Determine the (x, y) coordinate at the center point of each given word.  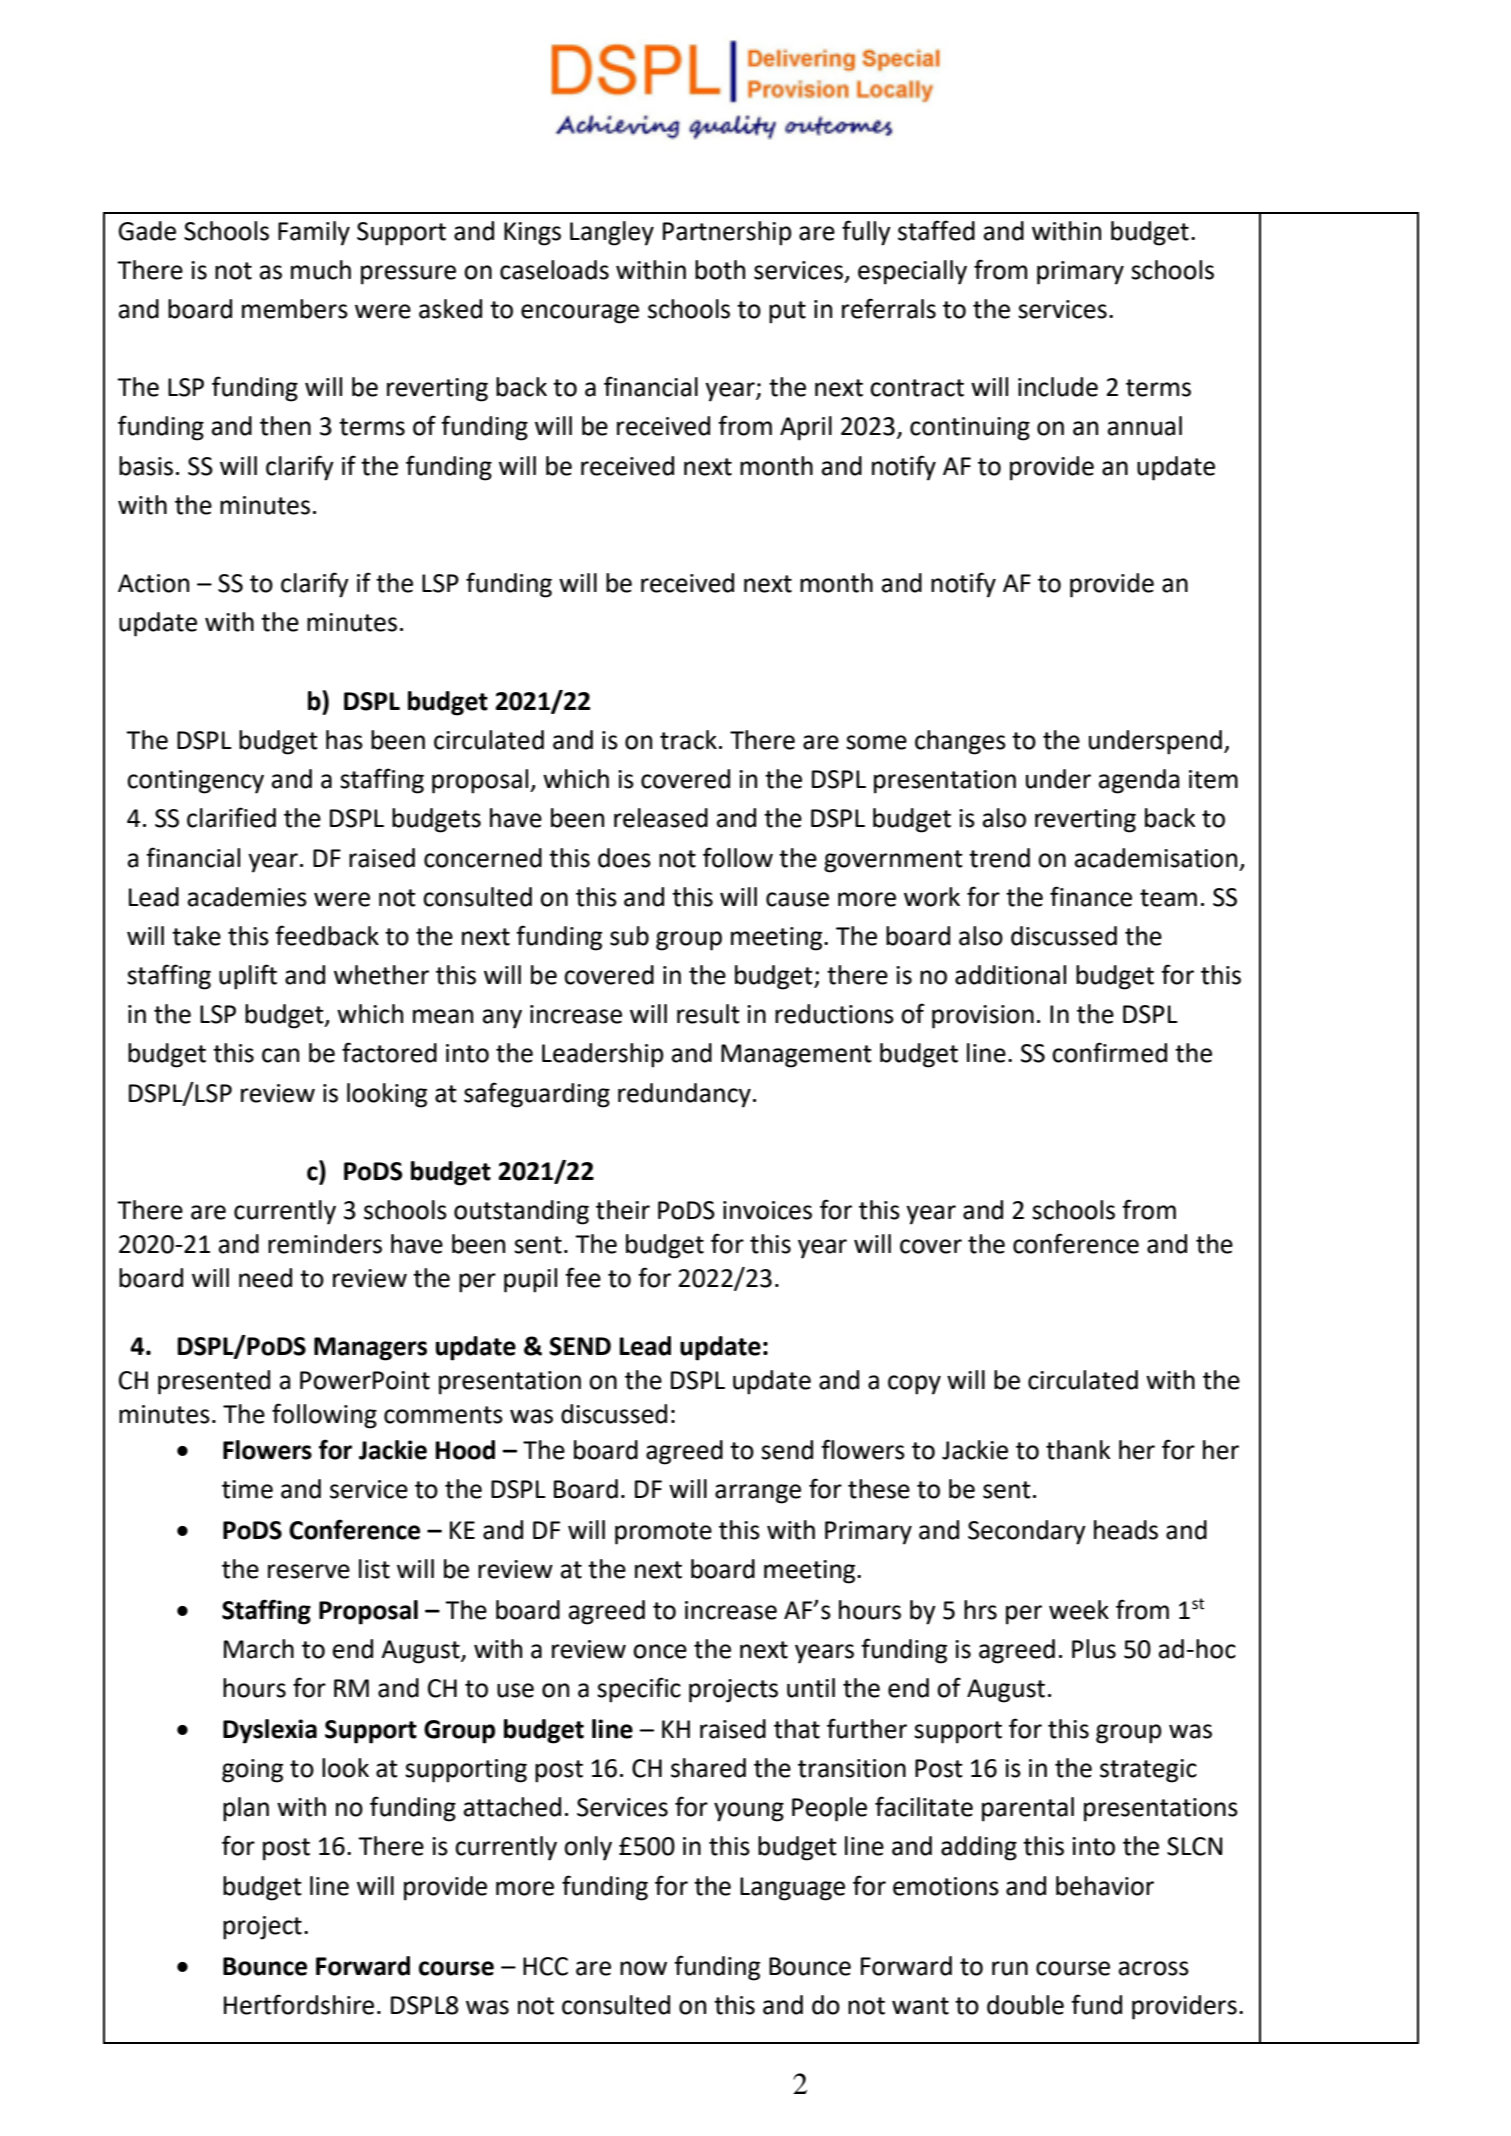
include (1058, 387)
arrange (758, 1494)
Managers (370, 1349)
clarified (231, 817)
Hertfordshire (299, 2004)
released (661, 818)
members (295, 309)
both (720, 270)
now (643, 1968)
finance (1091, 896)
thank (1078, 1450)
